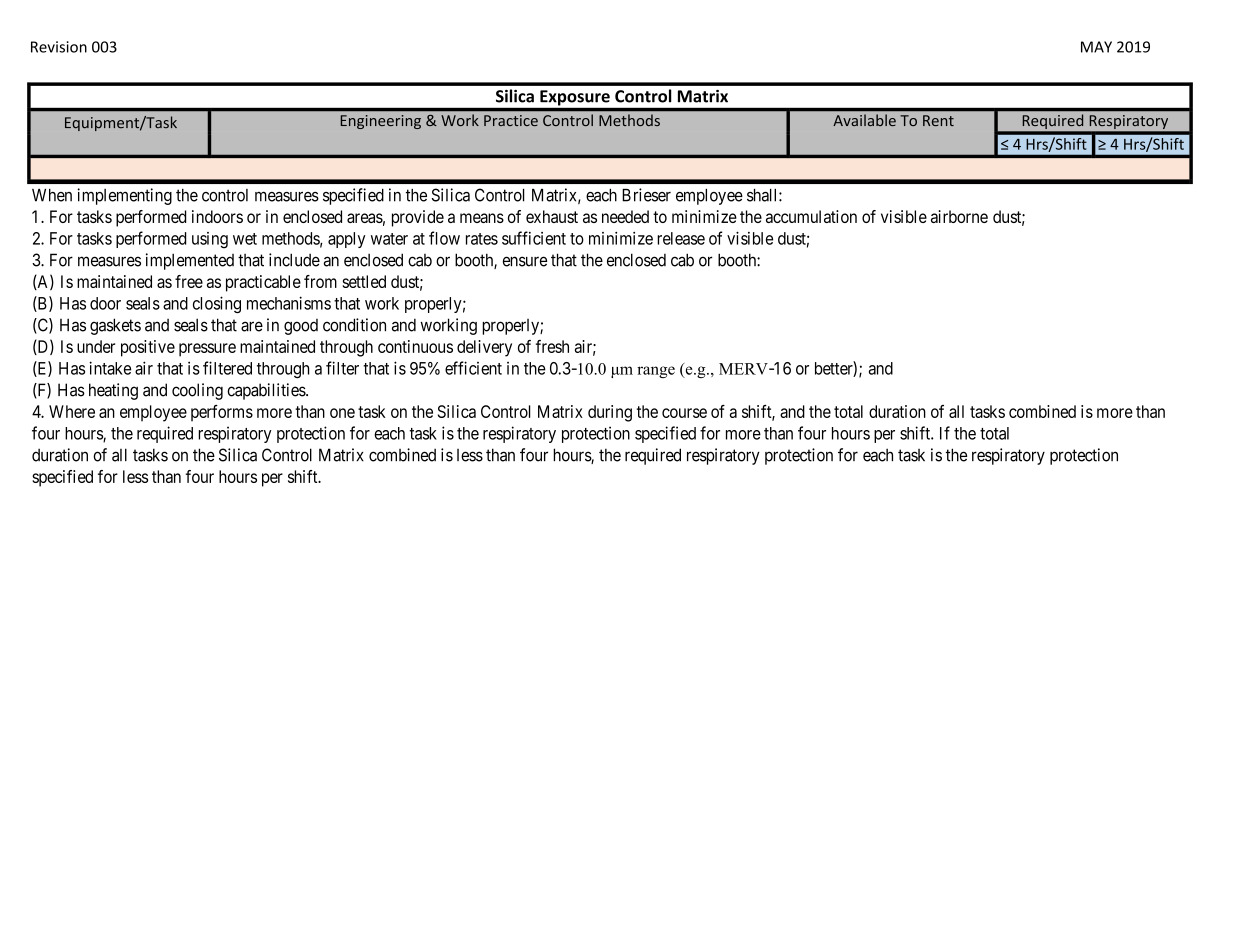 This screenshot has width=1233, height=952. I want to click on ensure, so click(525, 261).
